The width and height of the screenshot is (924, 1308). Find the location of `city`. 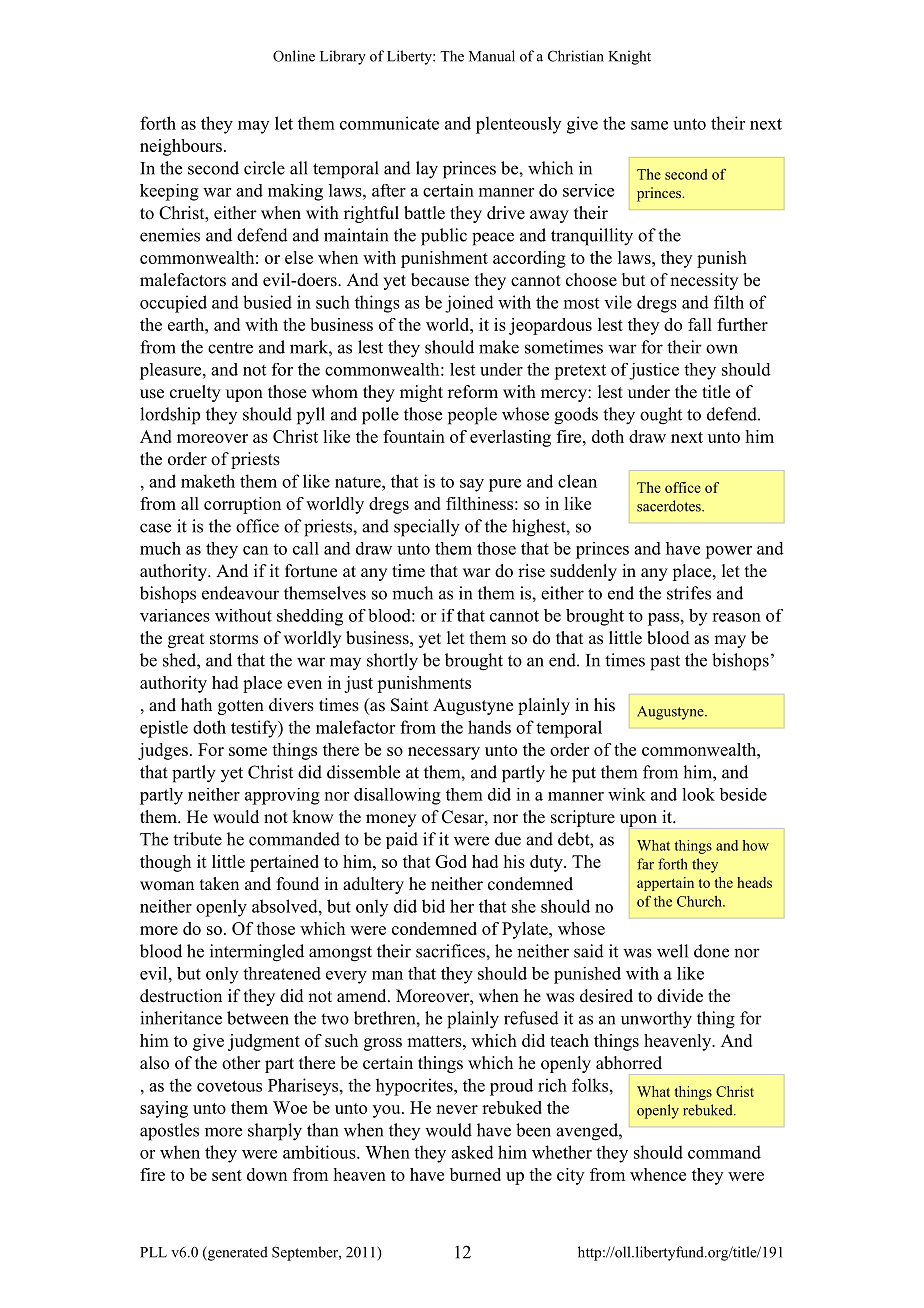

city is located at coordinates (570, 1176).
